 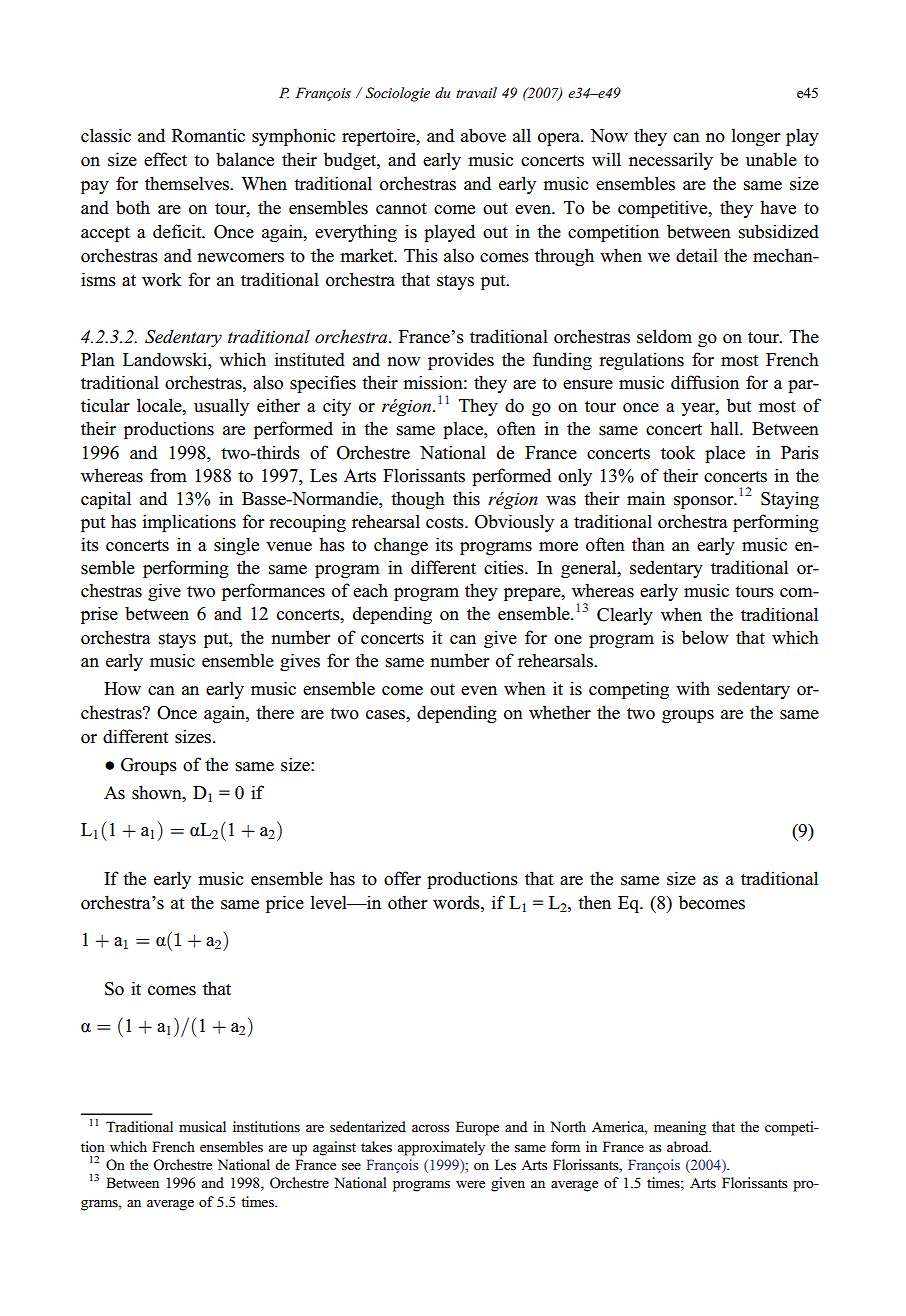 I want to click on approximately, so click(x=441, y=1148).
